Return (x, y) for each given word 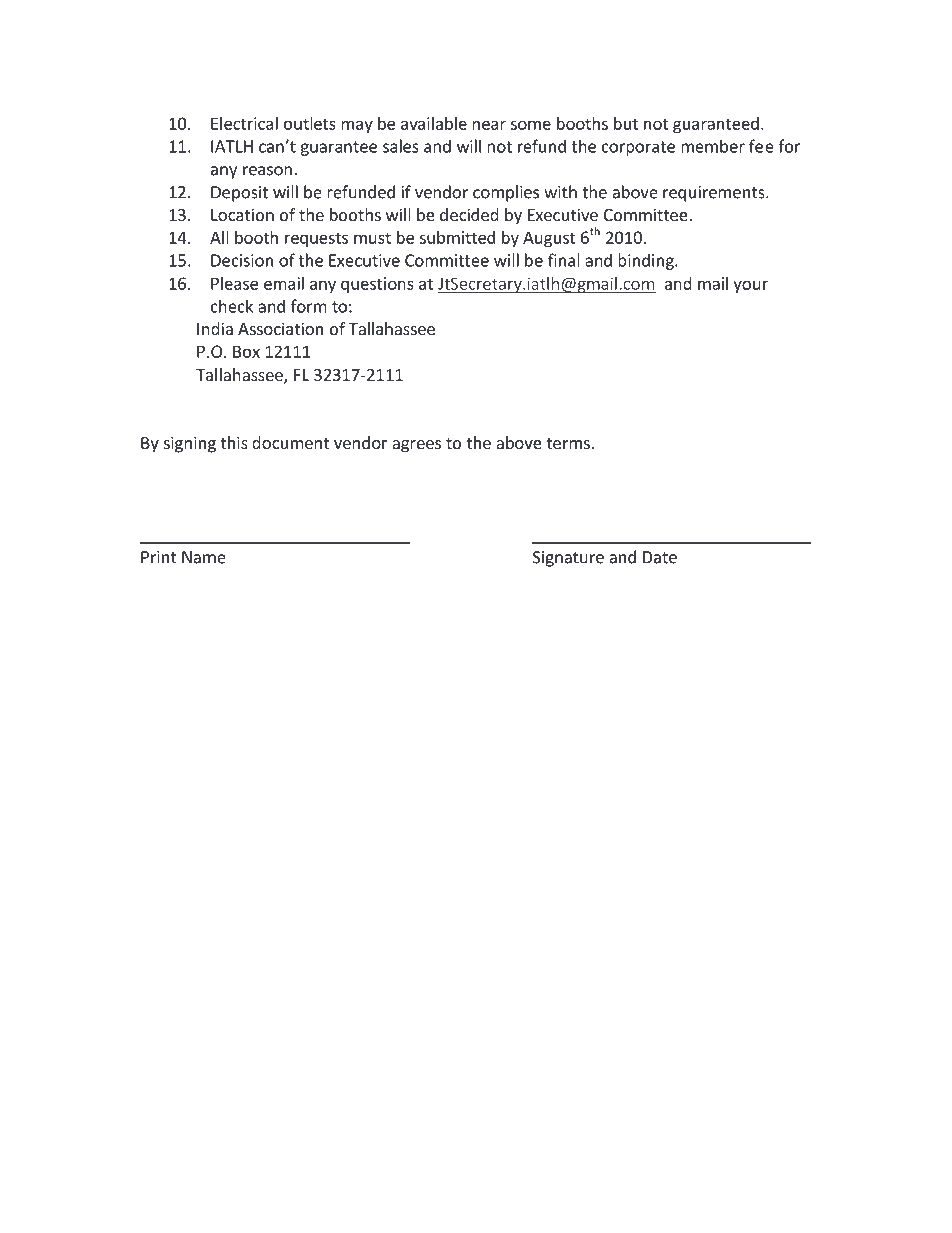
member (713, 146)
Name (204, 557)
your (750, 286)
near (489, 125)
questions (377, 285)
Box (246, 351)
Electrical (244, 123)
